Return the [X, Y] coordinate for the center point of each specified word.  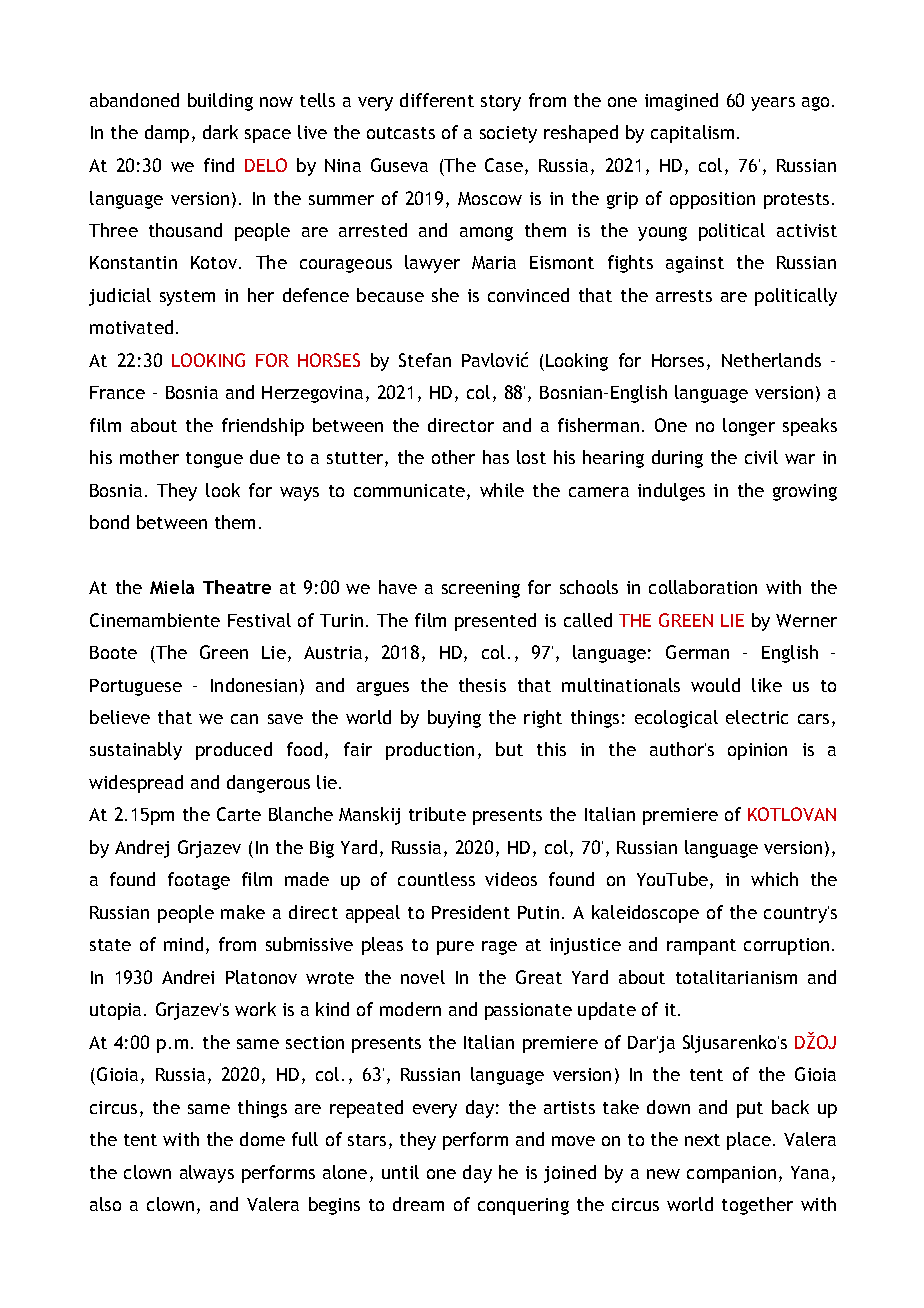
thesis [482, 685]
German [697, 652]
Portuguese [136, 687]
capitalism [692, 134]
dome [262, 1139]
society [508, 134]
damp [167, 134]
